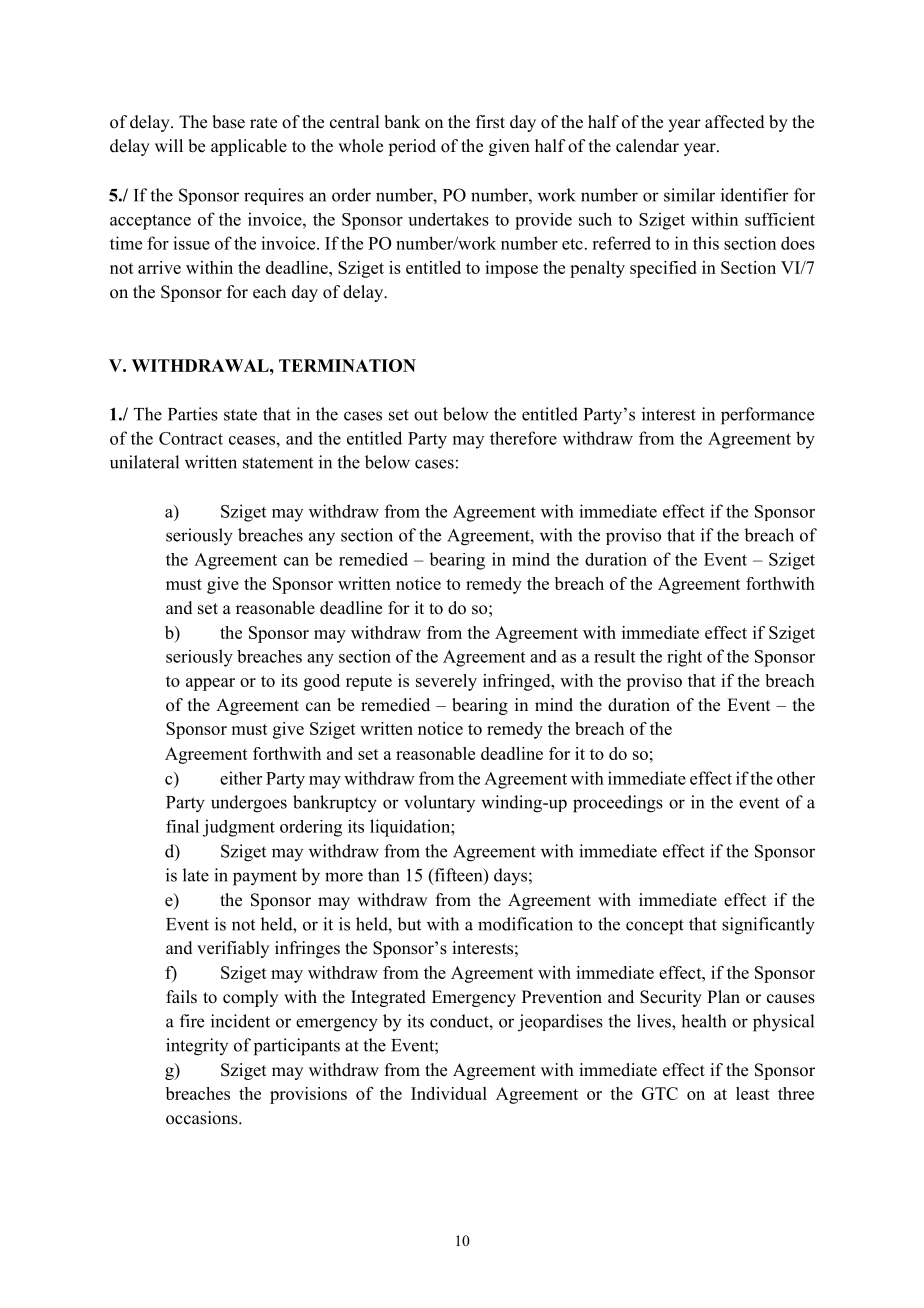  Describe the element at coordinates (767, 416) in the image. I see `performance` at that location.
